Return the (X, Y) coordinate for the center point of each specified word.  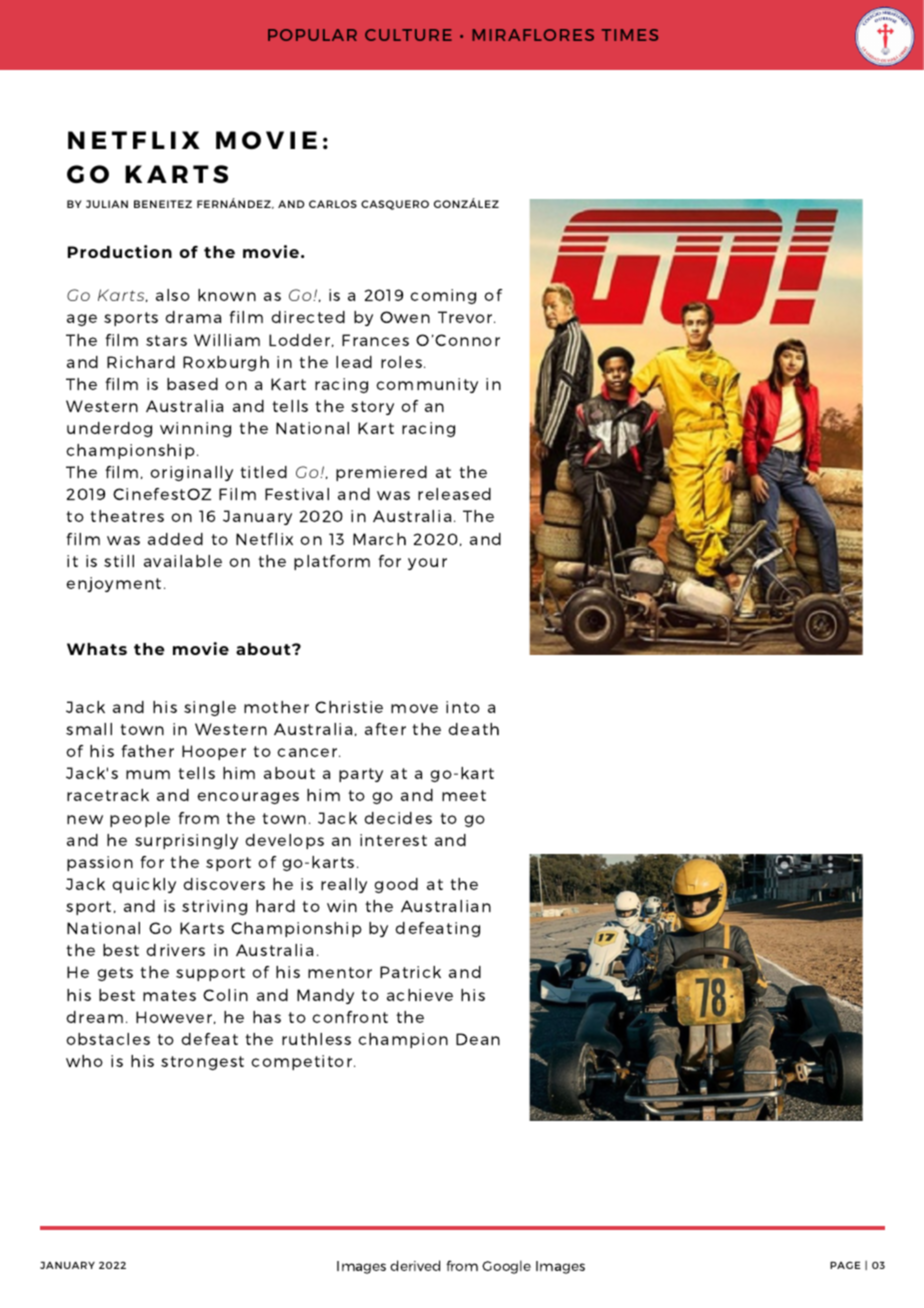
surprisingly (186, 841)
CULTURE (408, 35)
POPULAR (312, 35)
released (454, 494)
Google (506, 1267)
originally (191, 473)
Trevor (466, 317)
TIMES (630, 35)
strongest (202, 1063)
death (473, 729)
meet (464, 795)
